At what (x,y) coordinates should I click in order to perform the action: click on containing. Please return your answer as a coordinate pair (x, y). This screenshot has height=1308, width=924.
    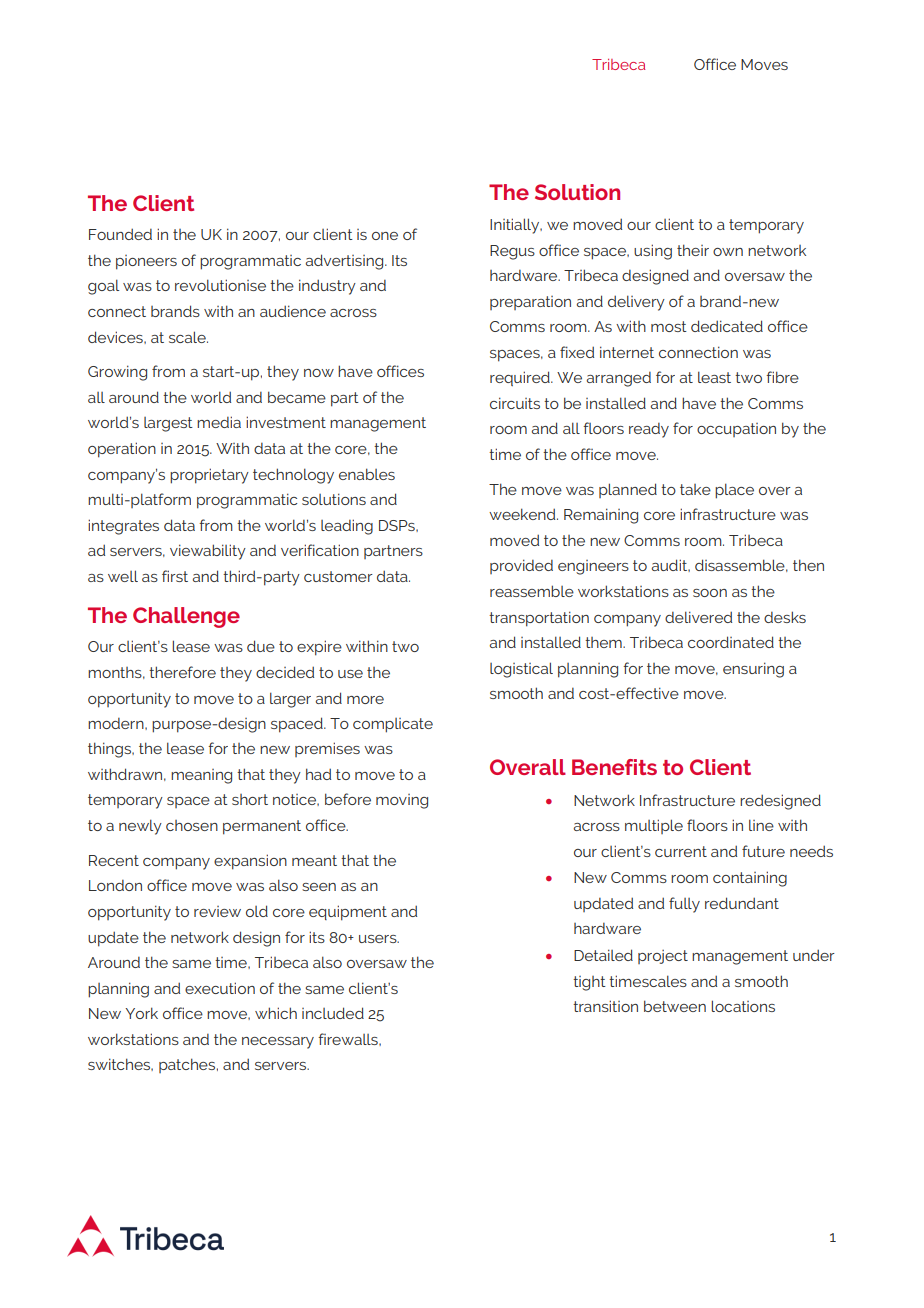
    Looking at the image, I should click on (750, 879).
